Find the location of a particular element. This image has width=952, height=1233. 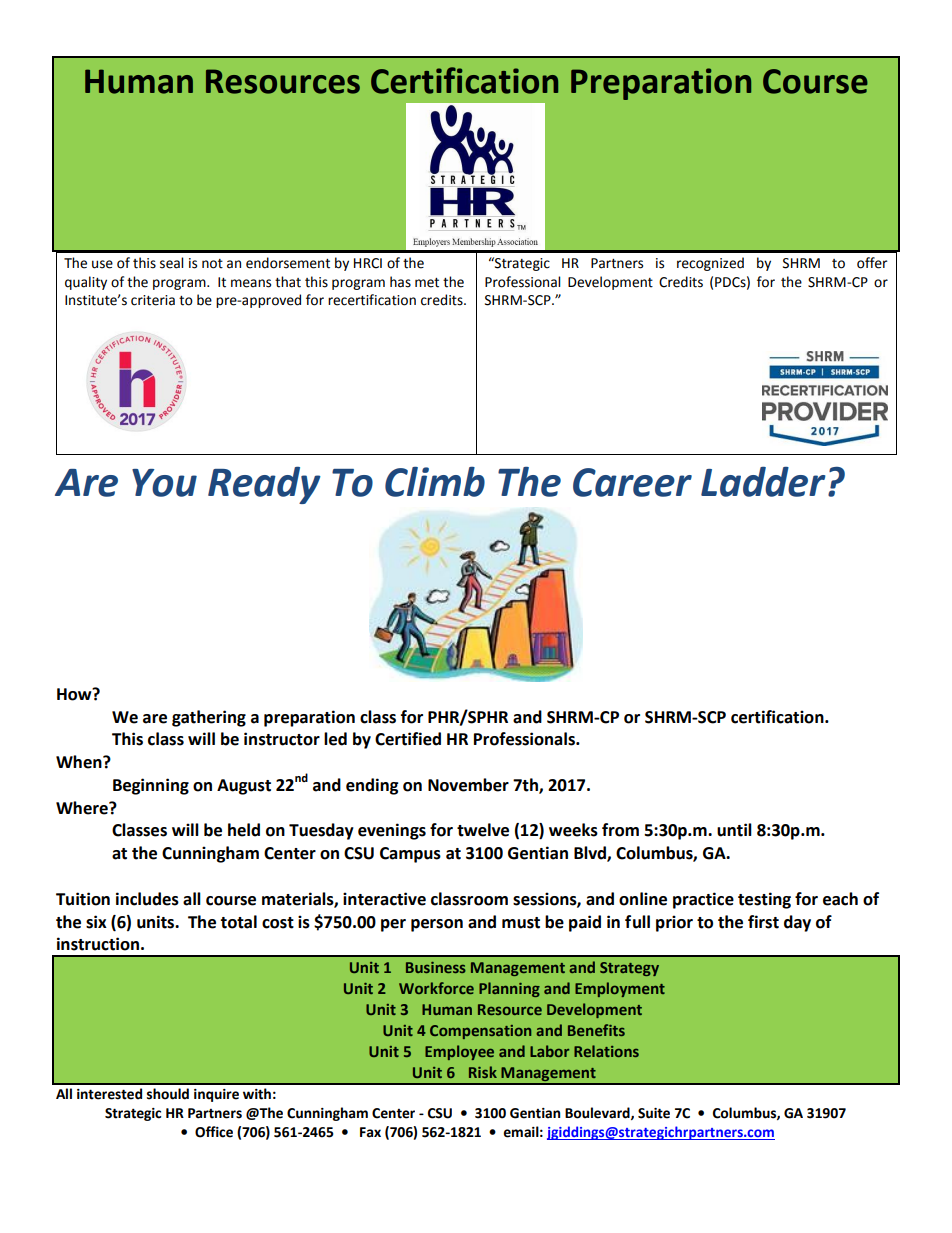

held is located at coordinates (244, 830).
